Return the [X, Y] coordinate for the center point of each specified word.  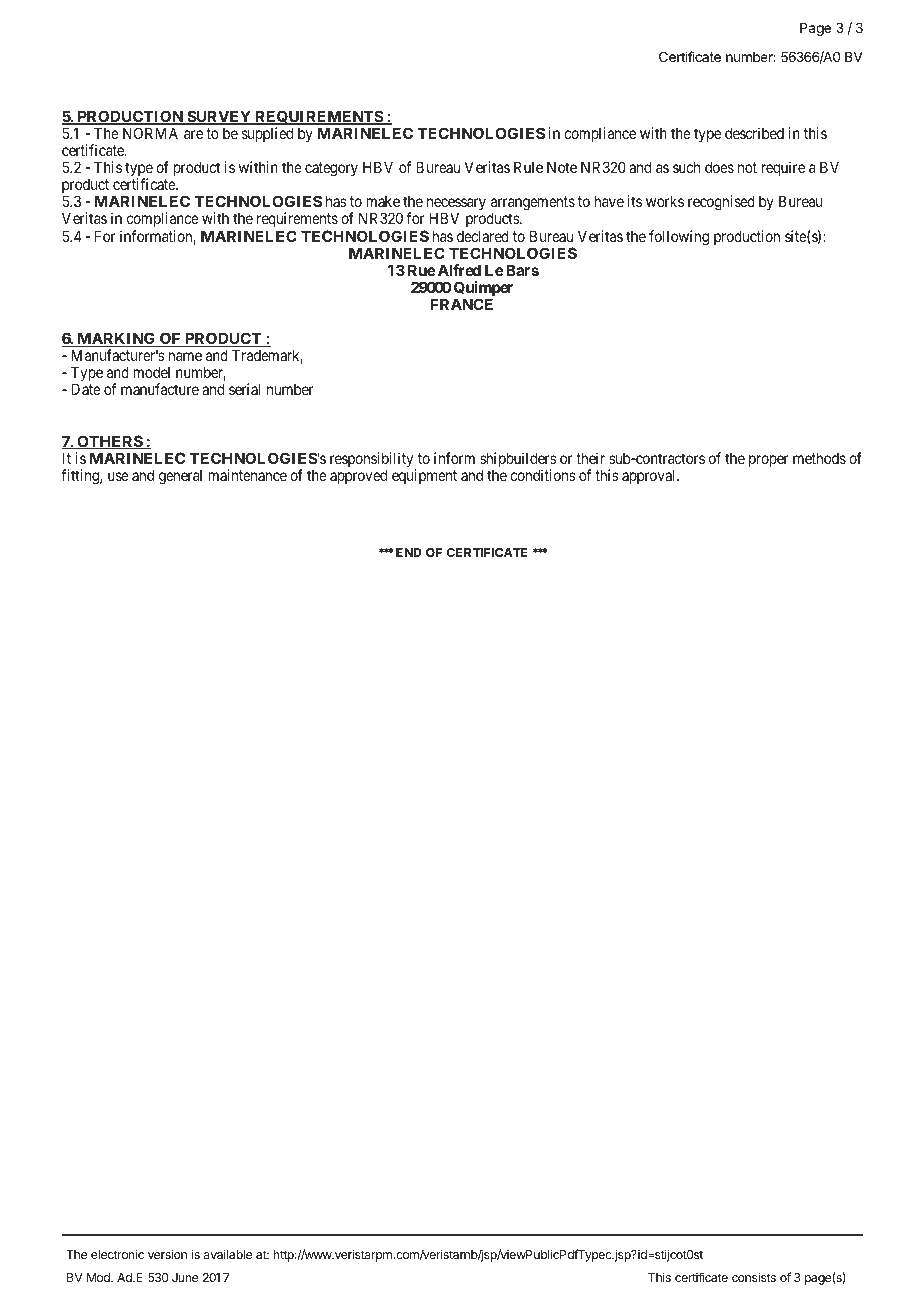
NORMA [150, 133]
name [185, 356]
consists [754, 1277]
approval [650, 476]
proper [769, 461]
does [719, 167]
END [409, 552]
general [180, 477]
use [118, 476]
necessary [456, 206]
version [167, 1254]
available [228, 1254]
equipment [424, 476]
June [185, 1277]
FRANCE [461, 304]
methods [819, 458]
